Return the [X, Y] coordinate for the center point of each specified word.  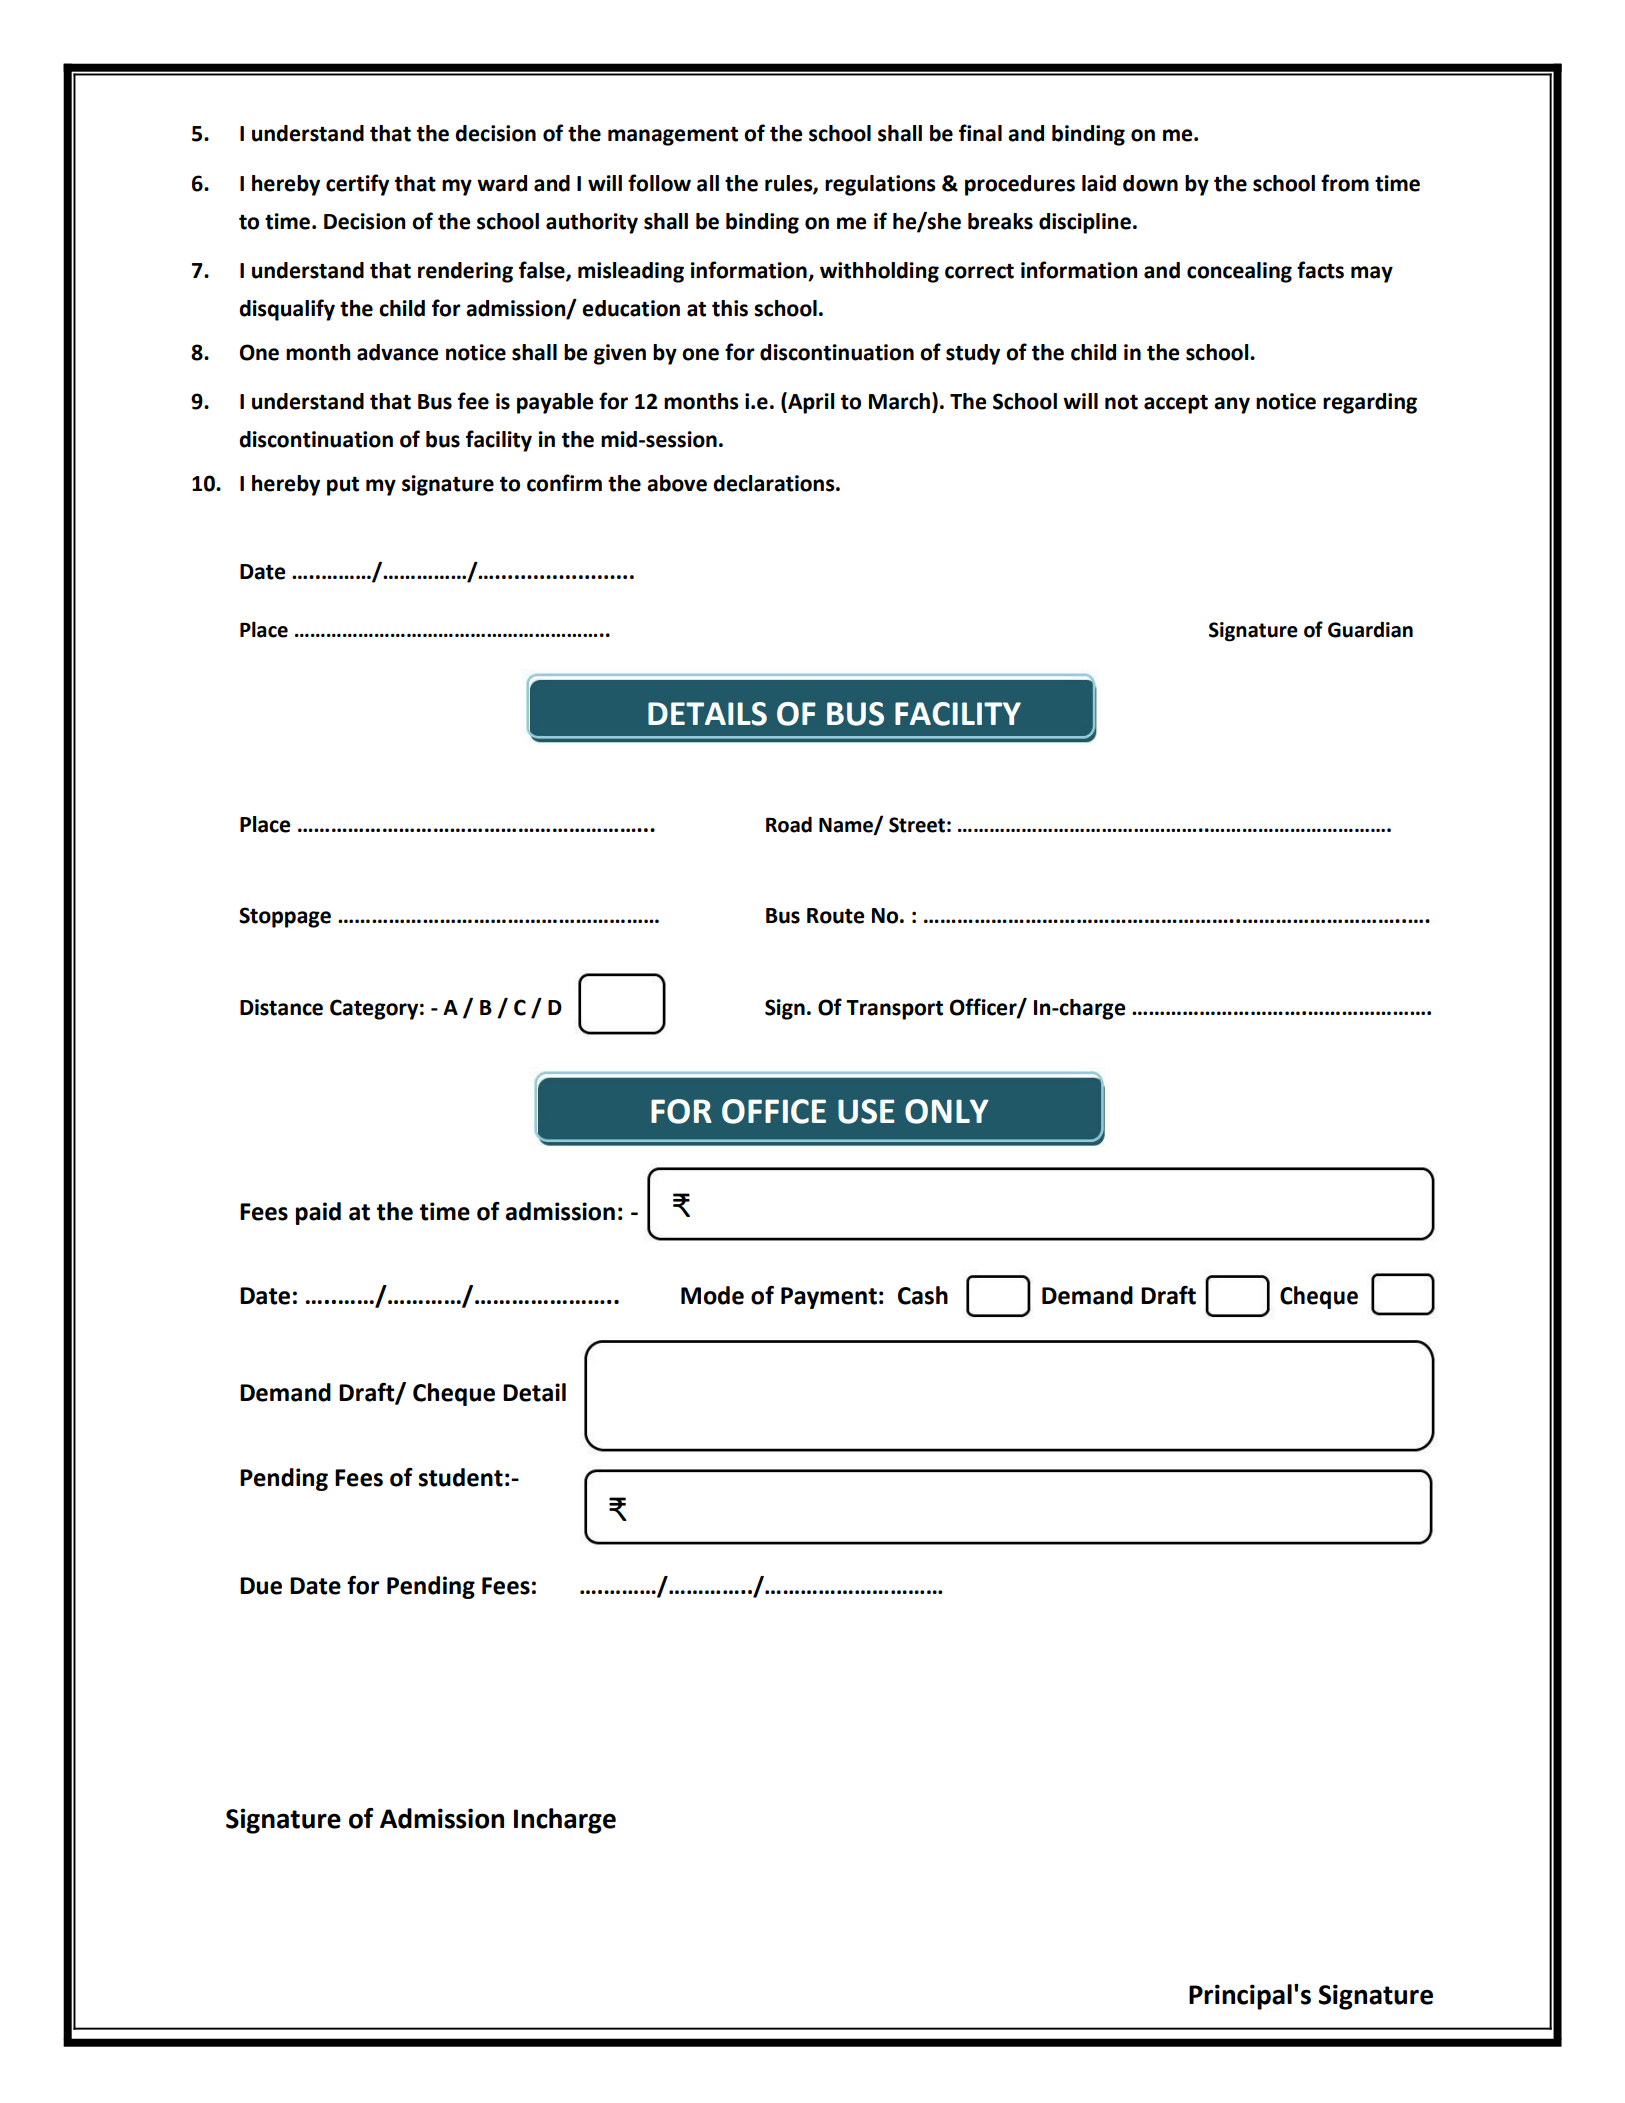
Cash [923, 1295]
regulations [880, 185]
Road [789, 824]
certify [357, 185]
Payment [829, 1298]
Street [917, 825]
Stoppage [285, 917]
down [1150, 183]
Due [261, 1586]
